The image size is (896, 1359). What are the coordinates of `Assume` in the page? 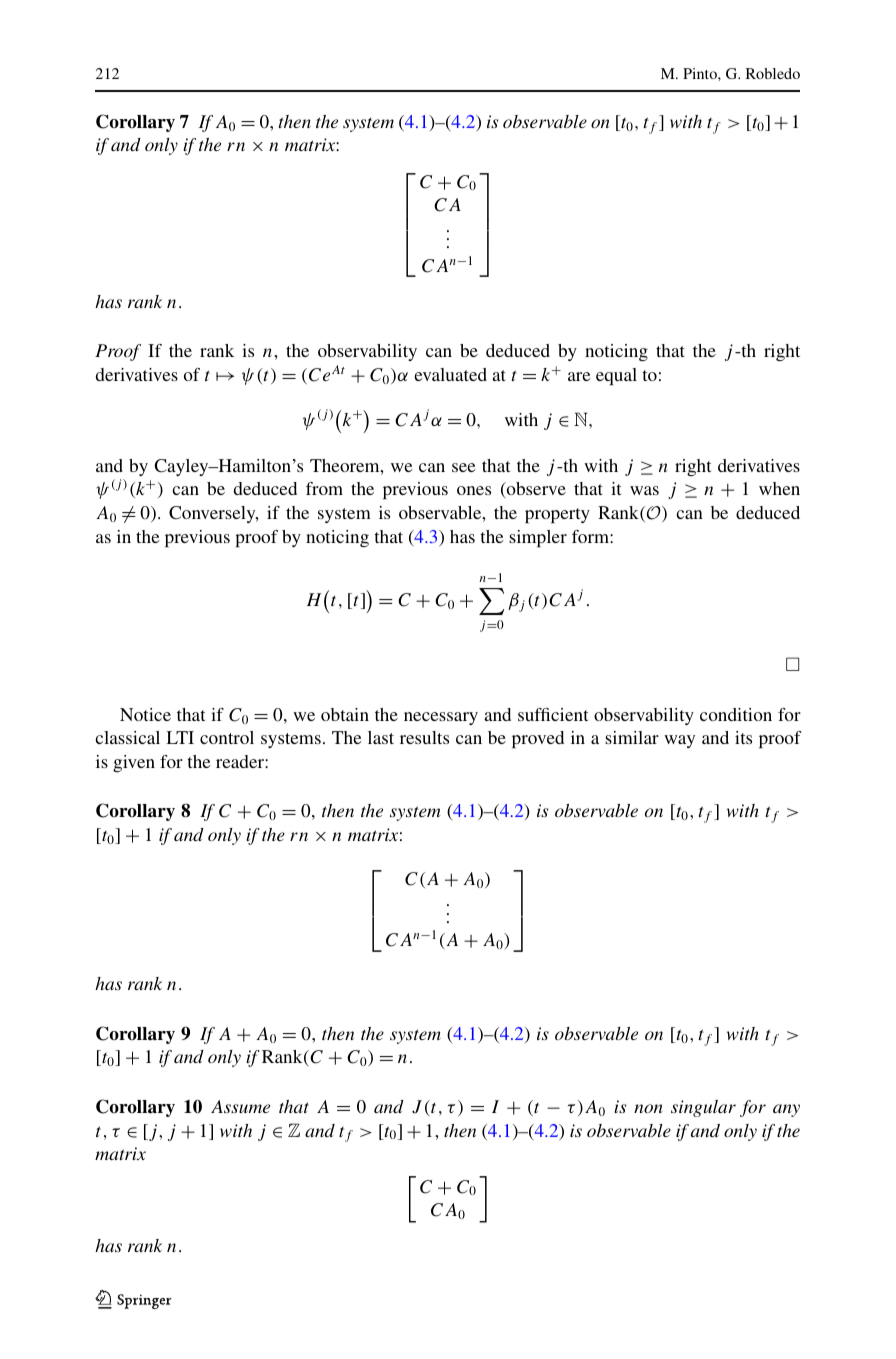 It's located at (240, 1106).
